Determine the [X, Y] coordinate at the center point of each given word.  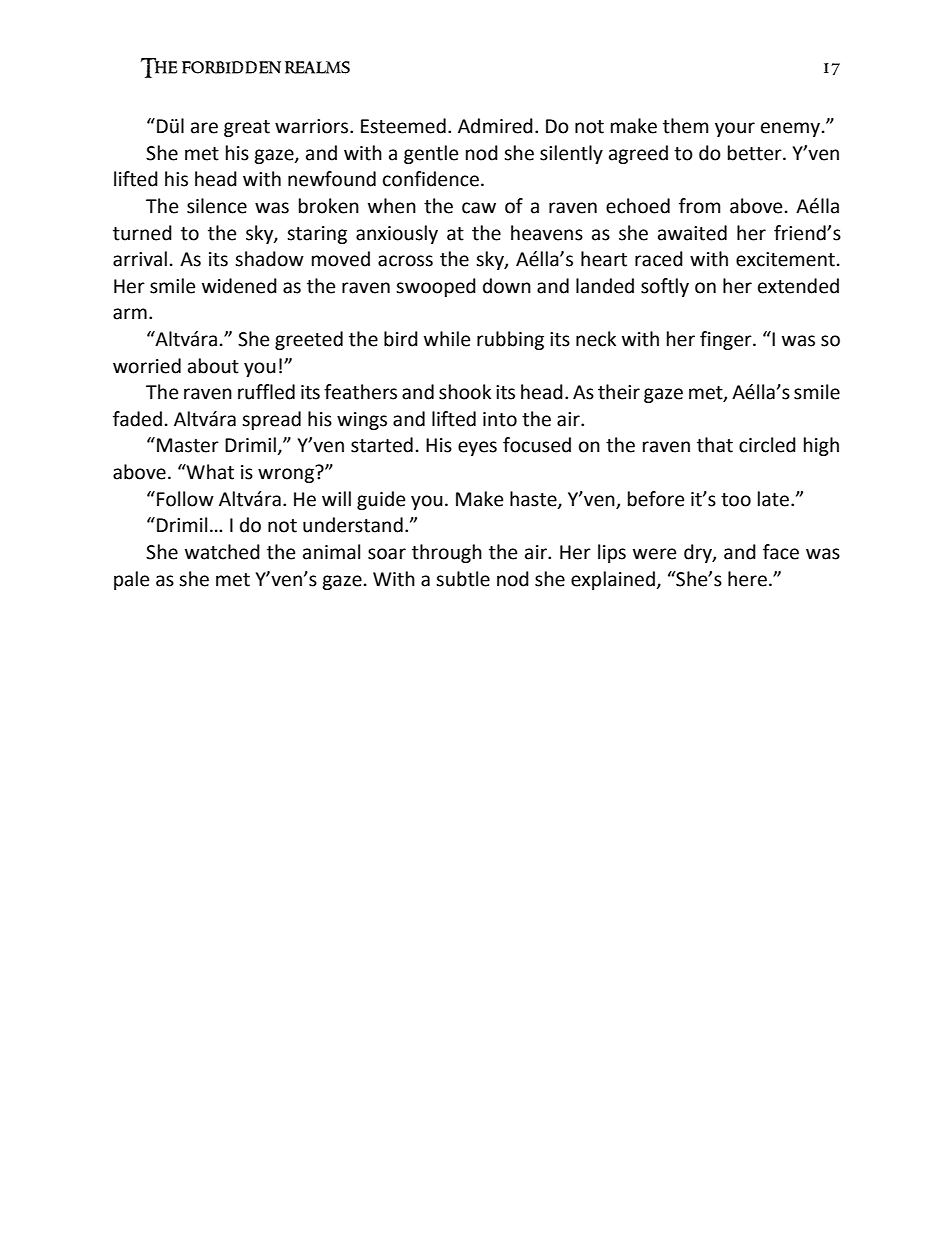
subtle [463, 579]
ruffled [266, 392]
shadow [269, 259]
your [735, 129]
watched [222, 552]
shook [465, 392]
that [715, 445]
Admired [495, 126]
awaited [692, 233]
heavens [547, 233]
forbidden [231, 67]
